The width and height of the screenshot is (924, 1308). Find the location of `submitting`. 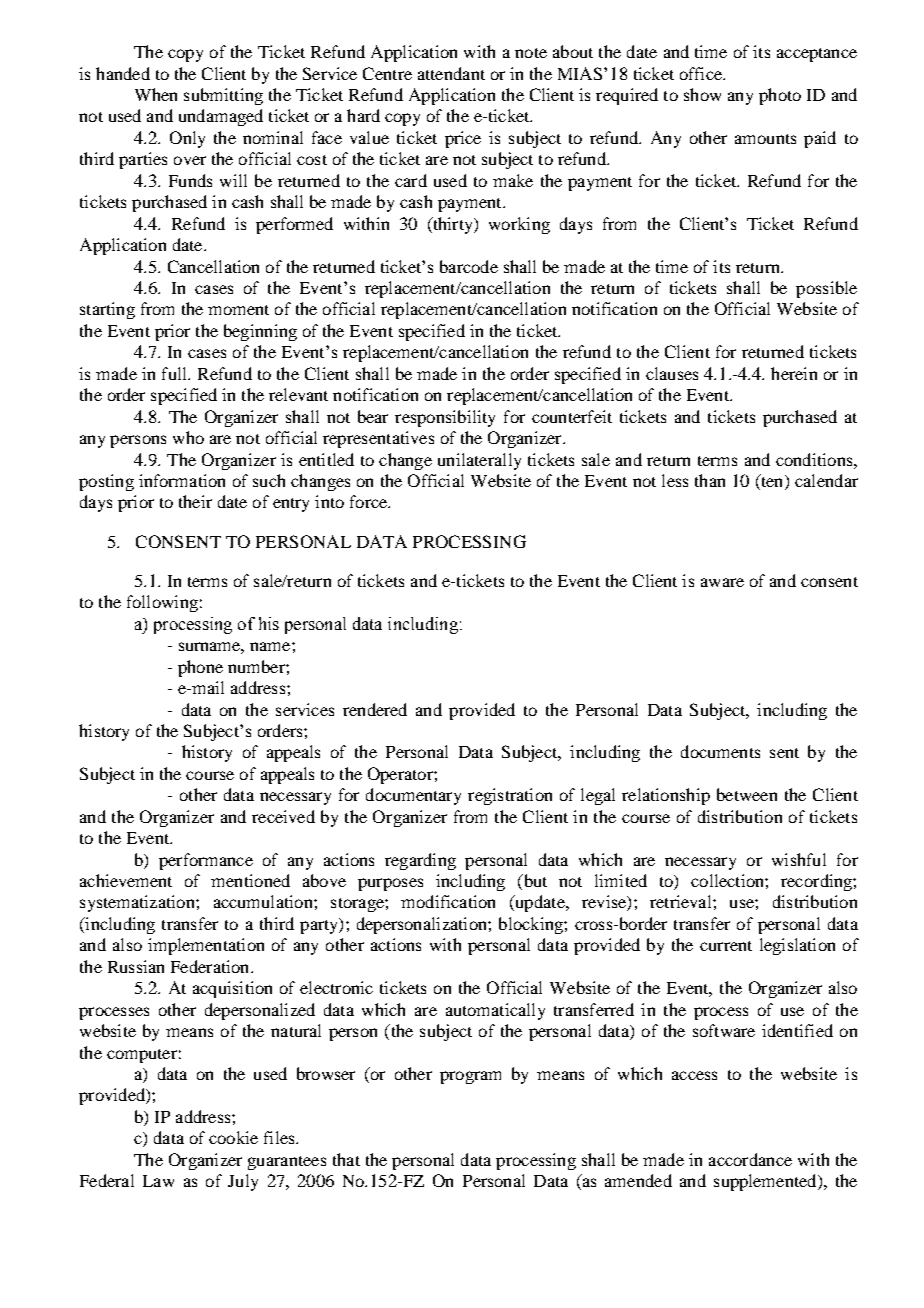

submitting is located at coordinates (223, 96).
